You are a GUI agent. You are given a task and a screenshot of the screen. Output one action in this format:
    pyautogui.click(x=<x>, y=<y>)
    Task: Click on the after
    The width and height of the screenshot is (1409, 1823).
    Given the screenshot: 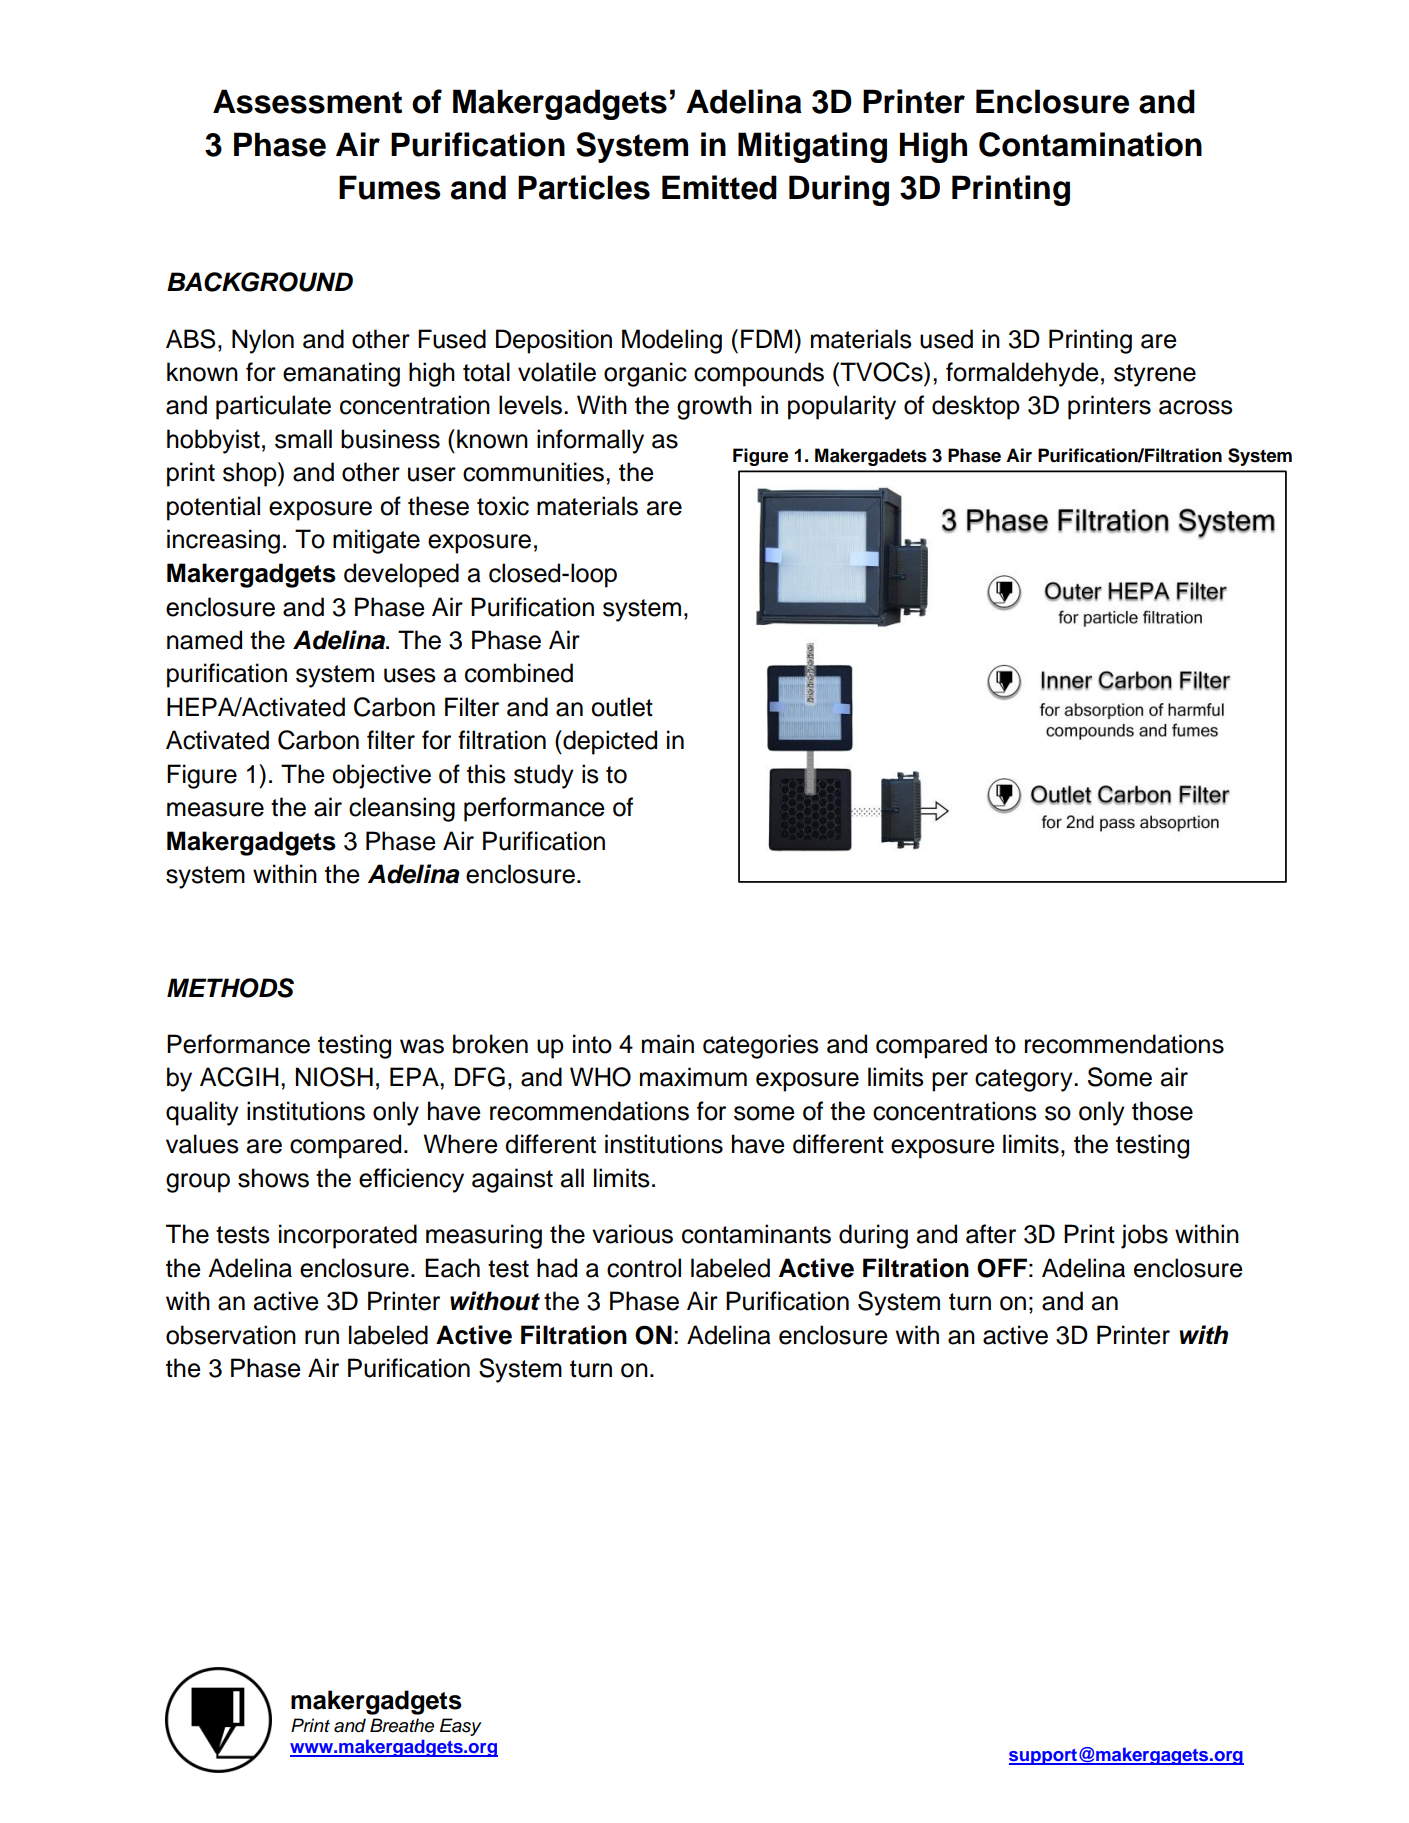 What is the action you would take?
    pyautogui.click(x=991, y=1234)
